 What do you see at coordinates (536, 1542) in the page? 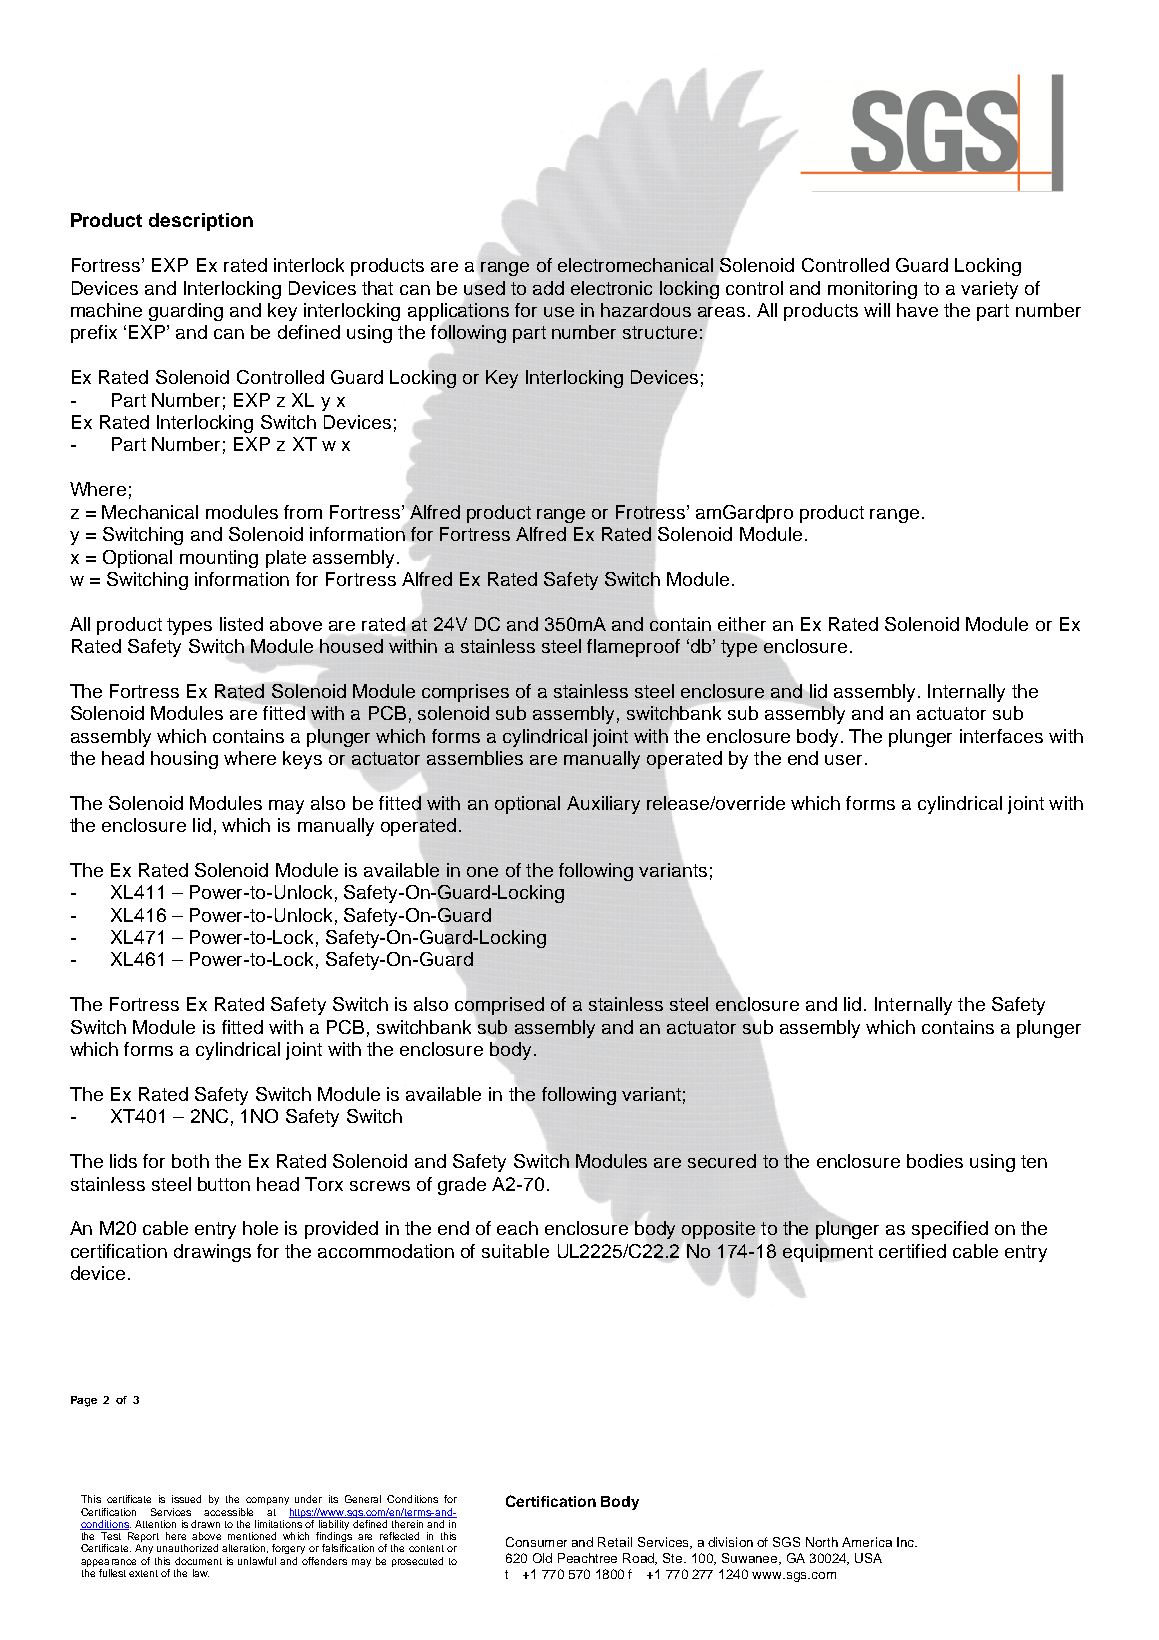
I see `Consumer` at bounding box center [536, 1542].
